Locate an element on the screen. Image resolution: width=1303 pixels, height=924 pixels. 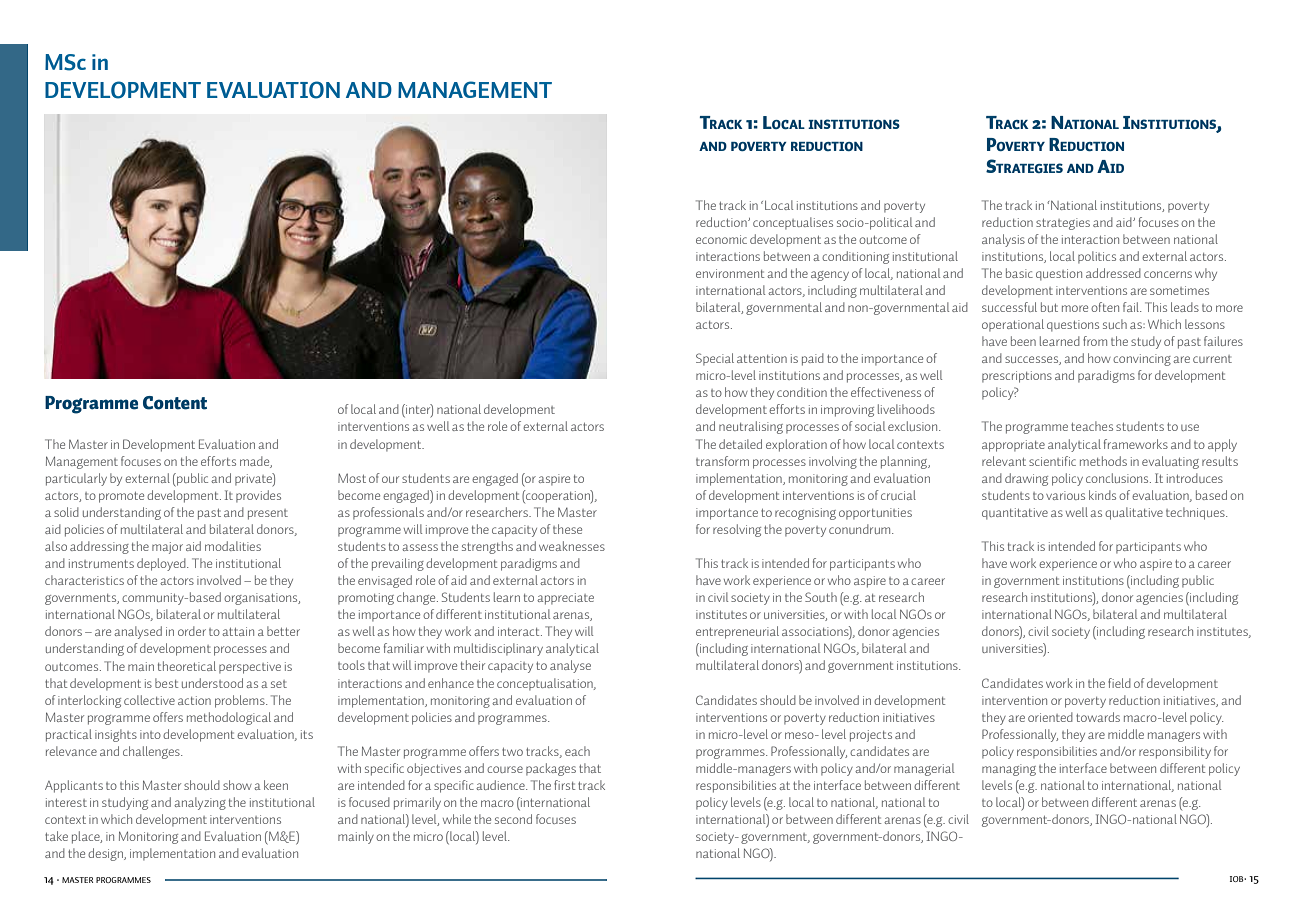
particularly is located at coordinates (76, 479).
